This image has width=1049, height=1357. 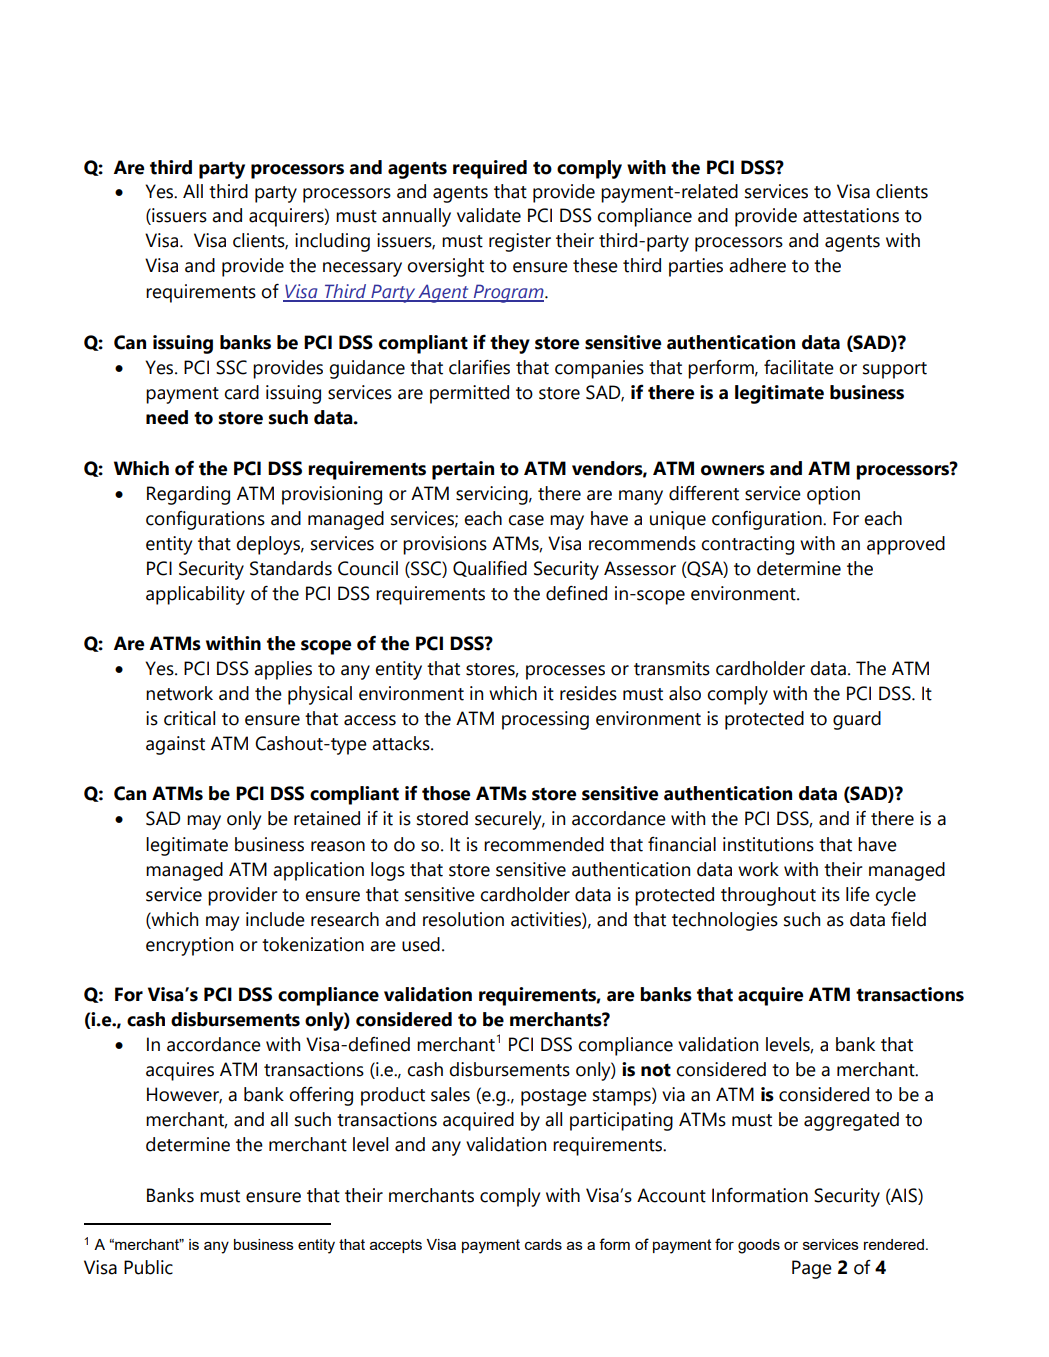 What do you see at coordinates (189, 946) in the image?
I see `encryption` at bounding box center [189, 946].
